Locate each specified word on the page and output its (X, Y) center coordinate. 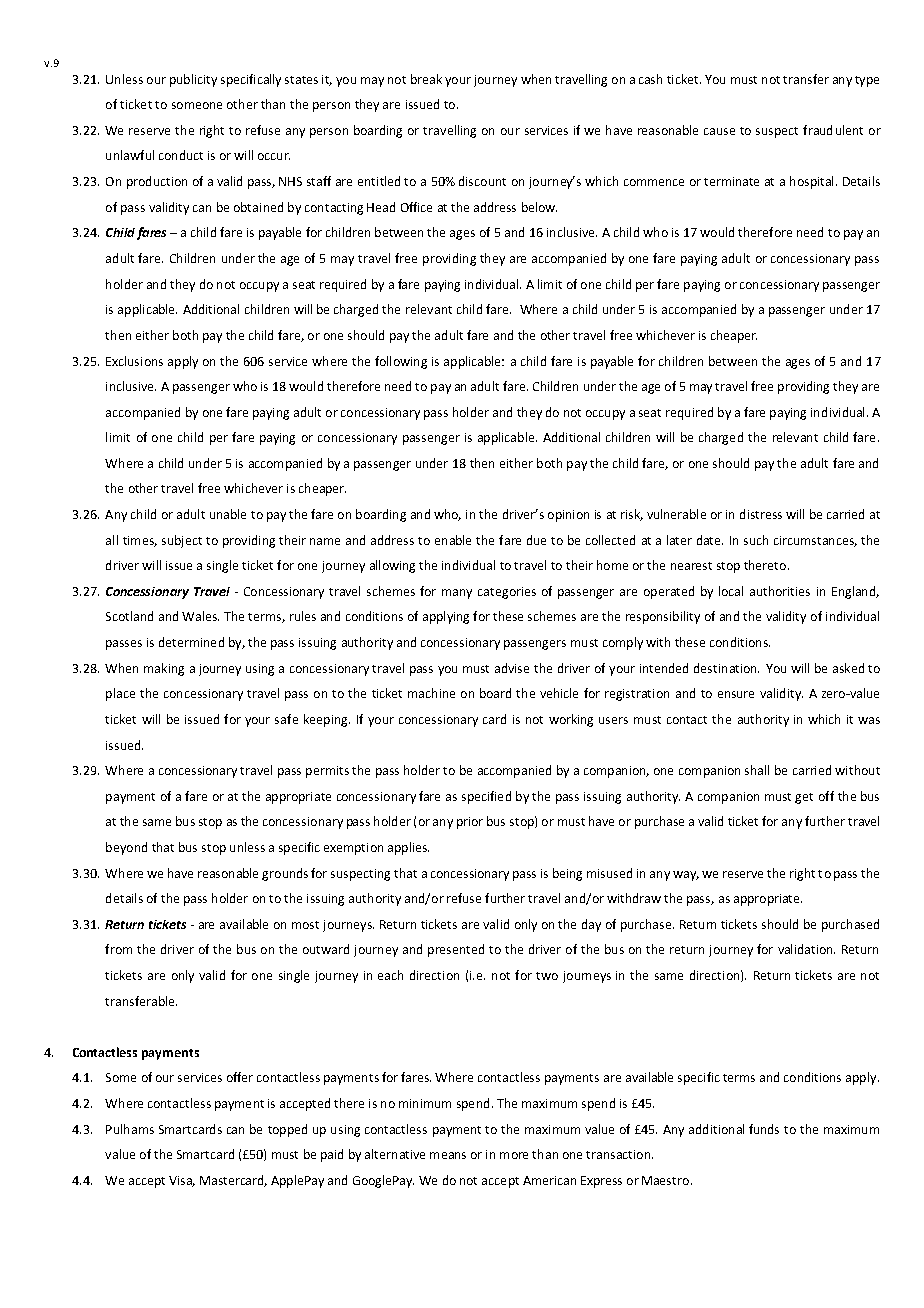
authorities (780, 591)
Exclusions (134, 361)
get (804, 798)
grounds (285, 874)
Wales (200, 616)
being (567, 874)
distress (761, 514)
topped (287, 1130)
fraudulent (833, 130)
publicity (193, 80)
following (401, 362)
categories (507, 593)
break (426, 79)
